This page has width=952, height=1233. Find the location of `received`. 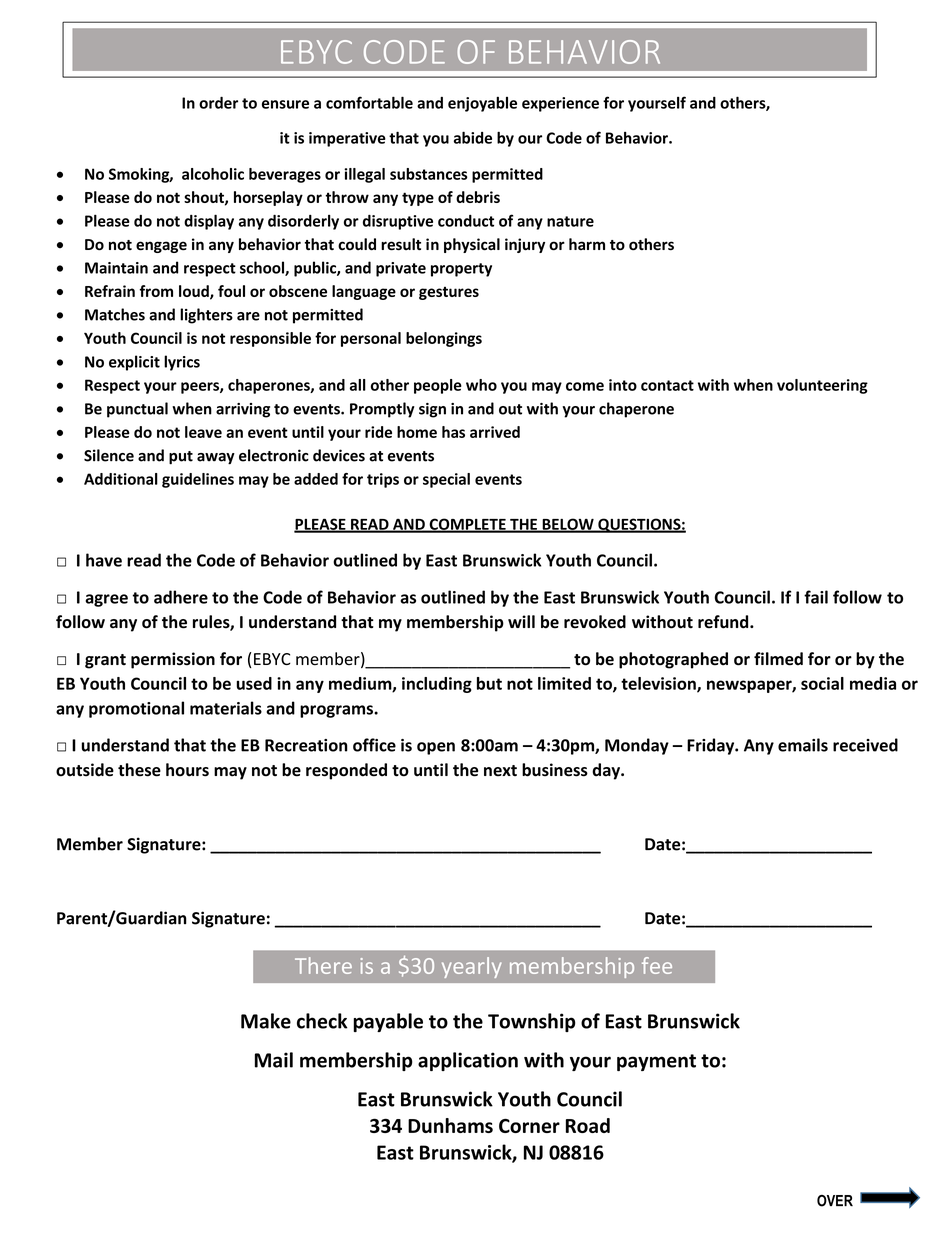

received is located at coordinates (865, 745).
